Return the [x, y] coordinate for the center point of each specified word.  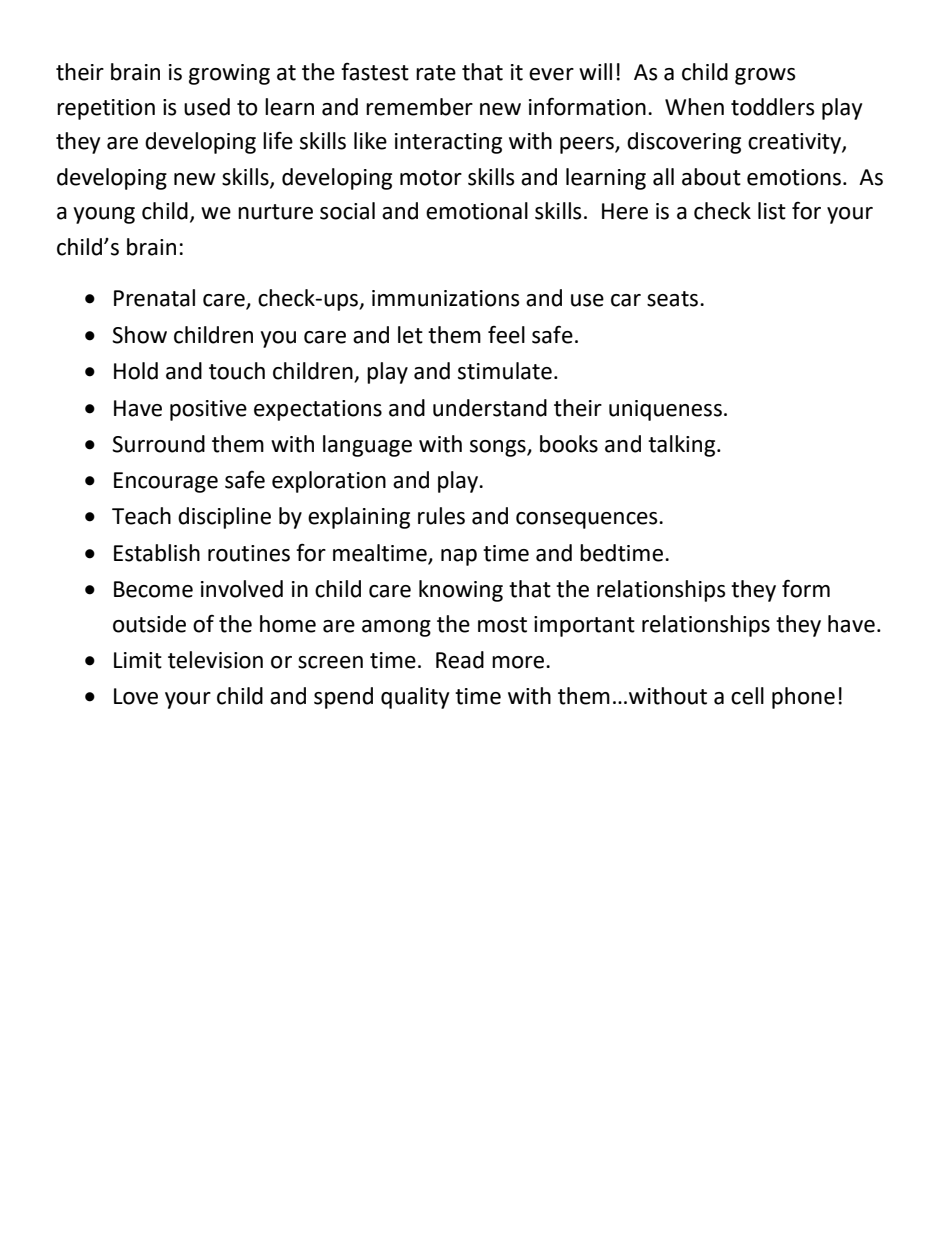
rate [436, 73]
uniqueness [665, 410]
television [215, 660]
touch [237, 371]
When [694, 107]
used [207, 107]
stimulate [505, 371]
